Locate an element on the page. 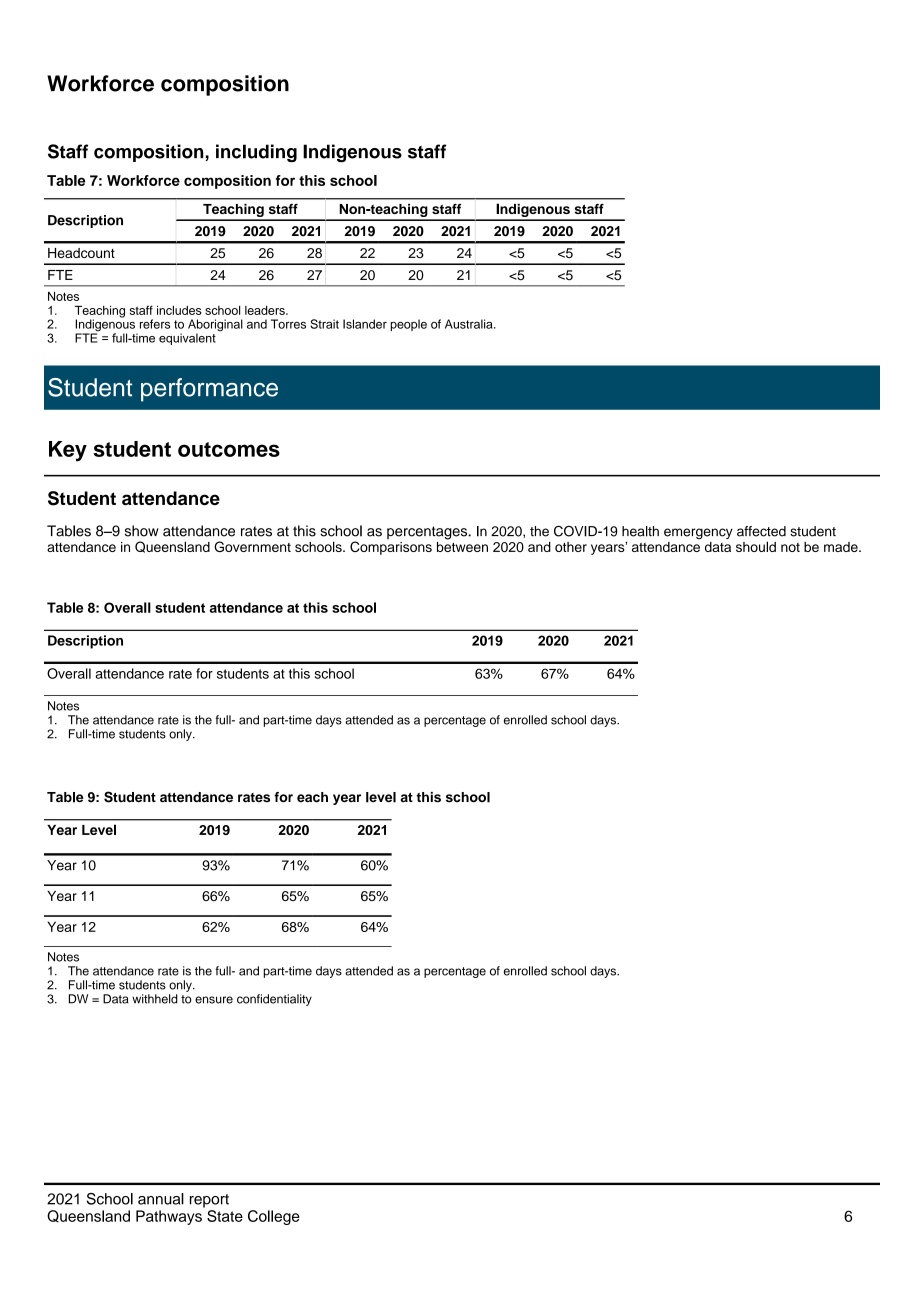 Image resolution: width=924 pixels, height=1308 pixels. should is located at coordinates (756, 546).
